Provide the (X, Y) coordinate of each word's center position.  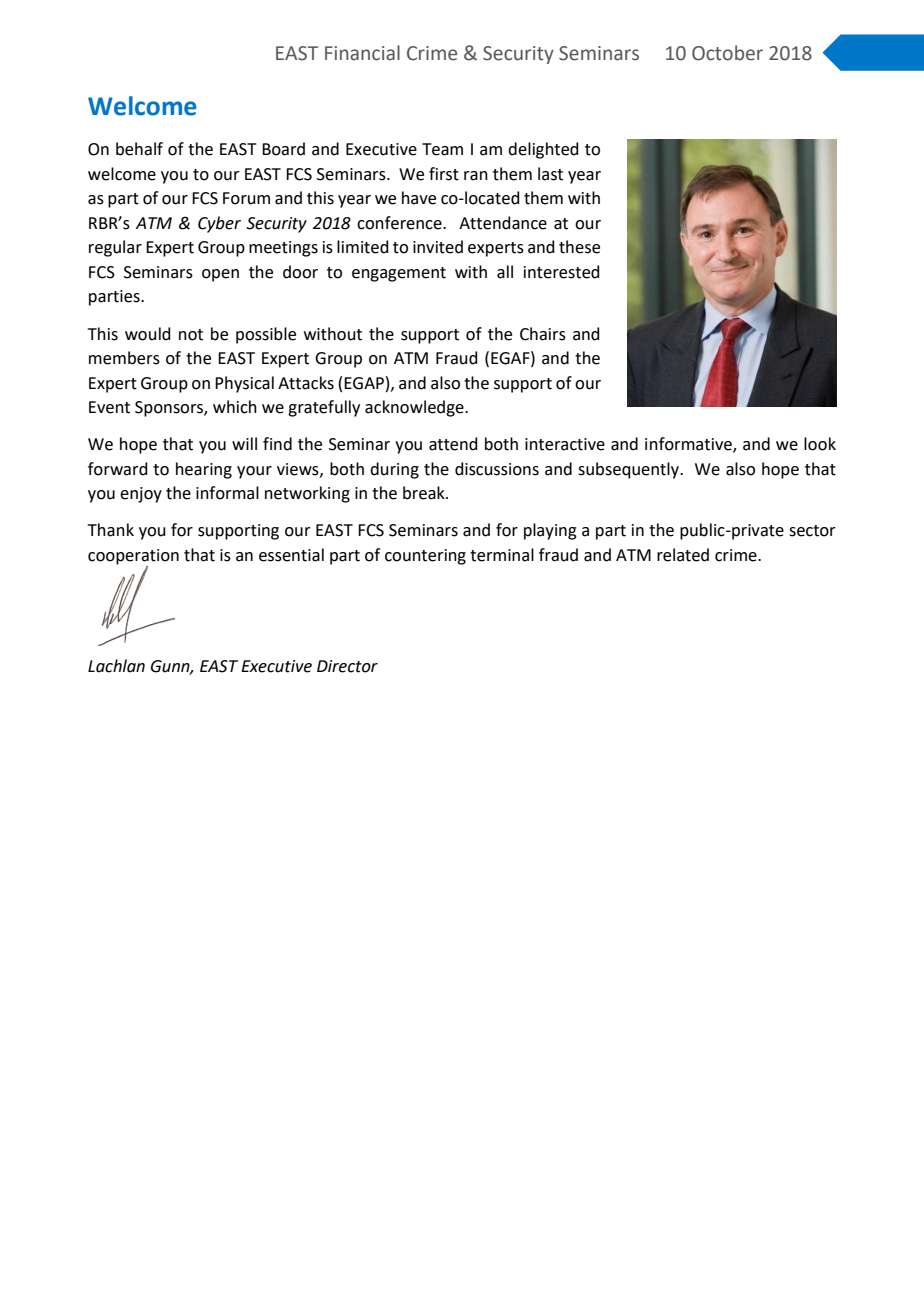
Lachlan (116, 666)
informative (689, 445)
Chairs (543, 334)
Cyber (219, 224)
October (727, 53)
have (419, 198)
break (425, 493)
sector (812, 531)
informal (227, 493)
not (191, 335)
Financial (362, 53)
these (579, 247)
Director (347, 666)
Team (442, 149)
